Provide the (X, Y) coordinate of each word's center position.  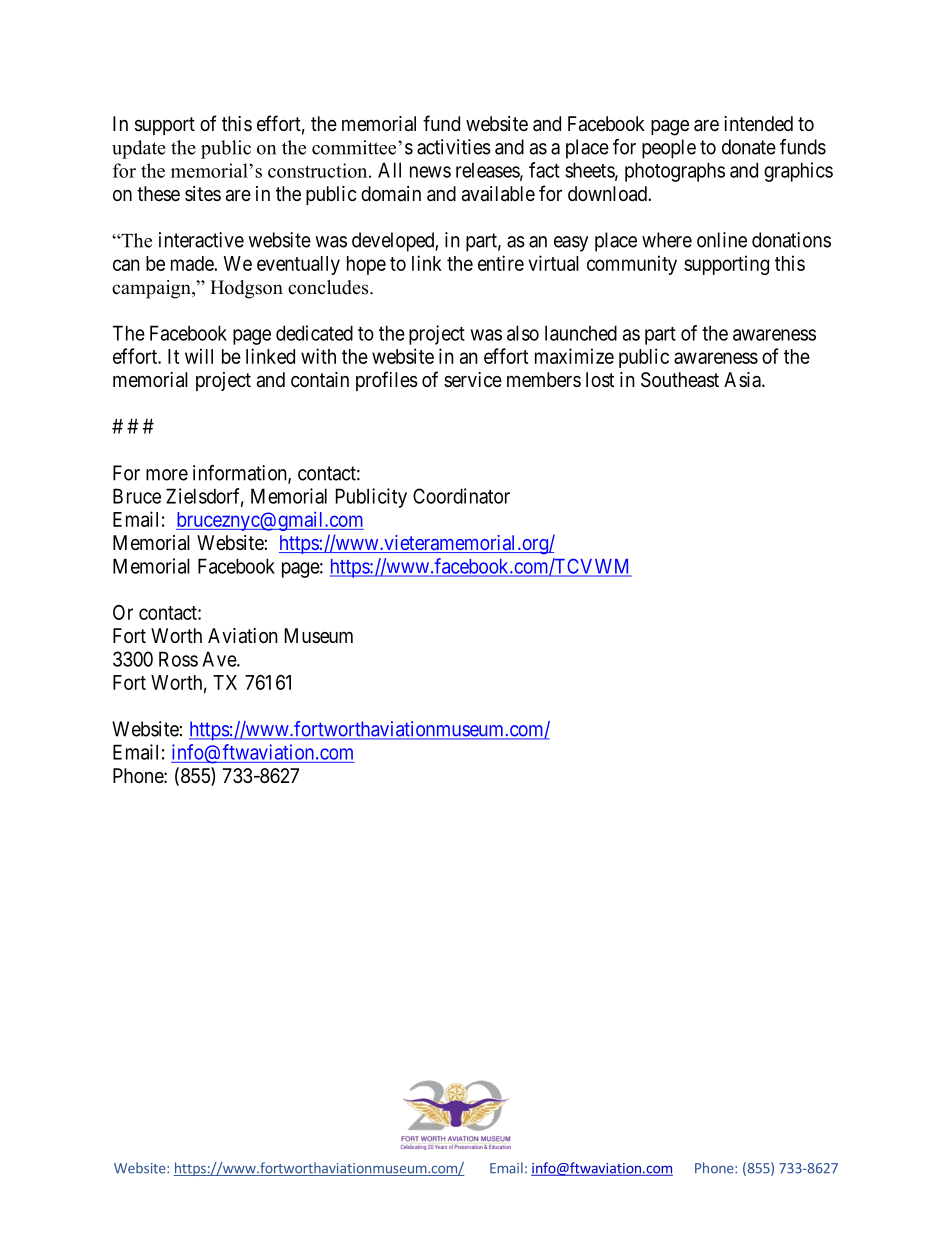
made (193, 263)
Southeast (680, 380)
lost (600, 380)
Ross (178, 659)
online (722, 240)
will (199, 356)
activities (454, 147)
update (139, 149)
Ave (220, 659)
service (473, 379)
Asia (743, 379)
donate (749, 147)
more (167, 475)
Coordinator (461, 496)
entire (501, 263)
